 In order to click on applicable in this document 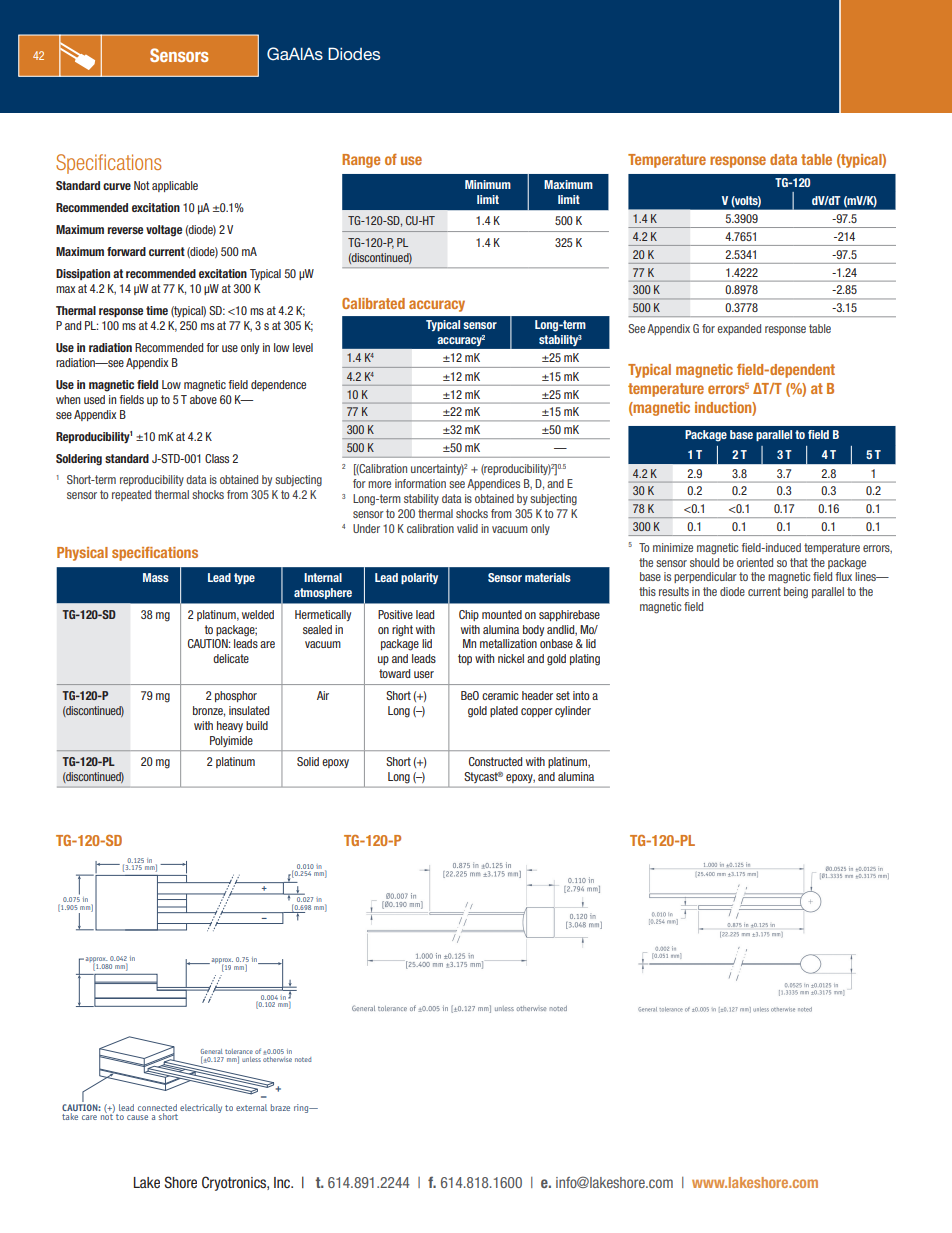, I will do `click(175, 186)`.
